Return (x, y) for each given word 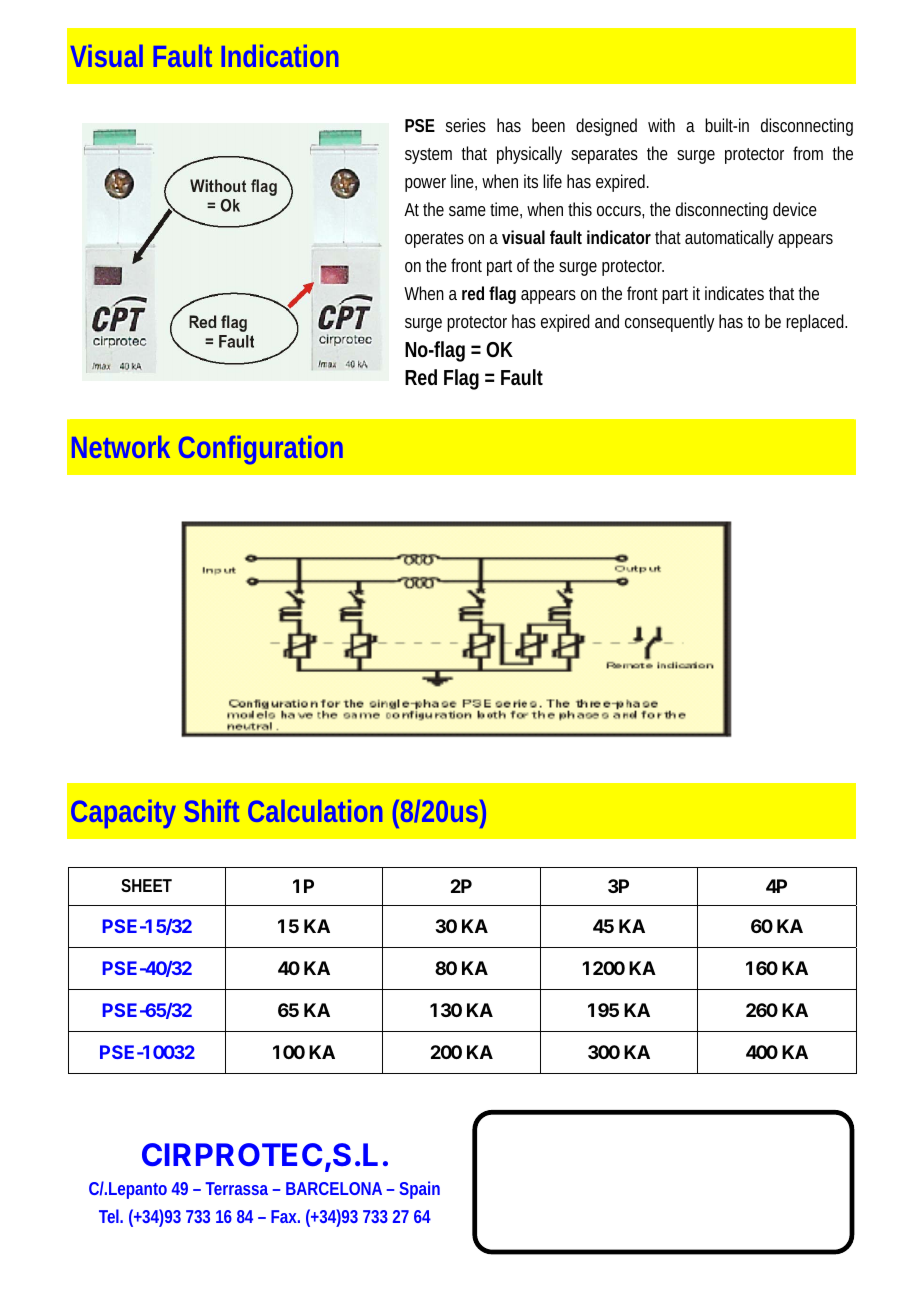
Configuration (261, 450)
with (661, 125)
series (466, 125)
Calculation (315, 811)
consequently (669, 323)
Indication (280, 56)
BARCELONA (334, 1188)
